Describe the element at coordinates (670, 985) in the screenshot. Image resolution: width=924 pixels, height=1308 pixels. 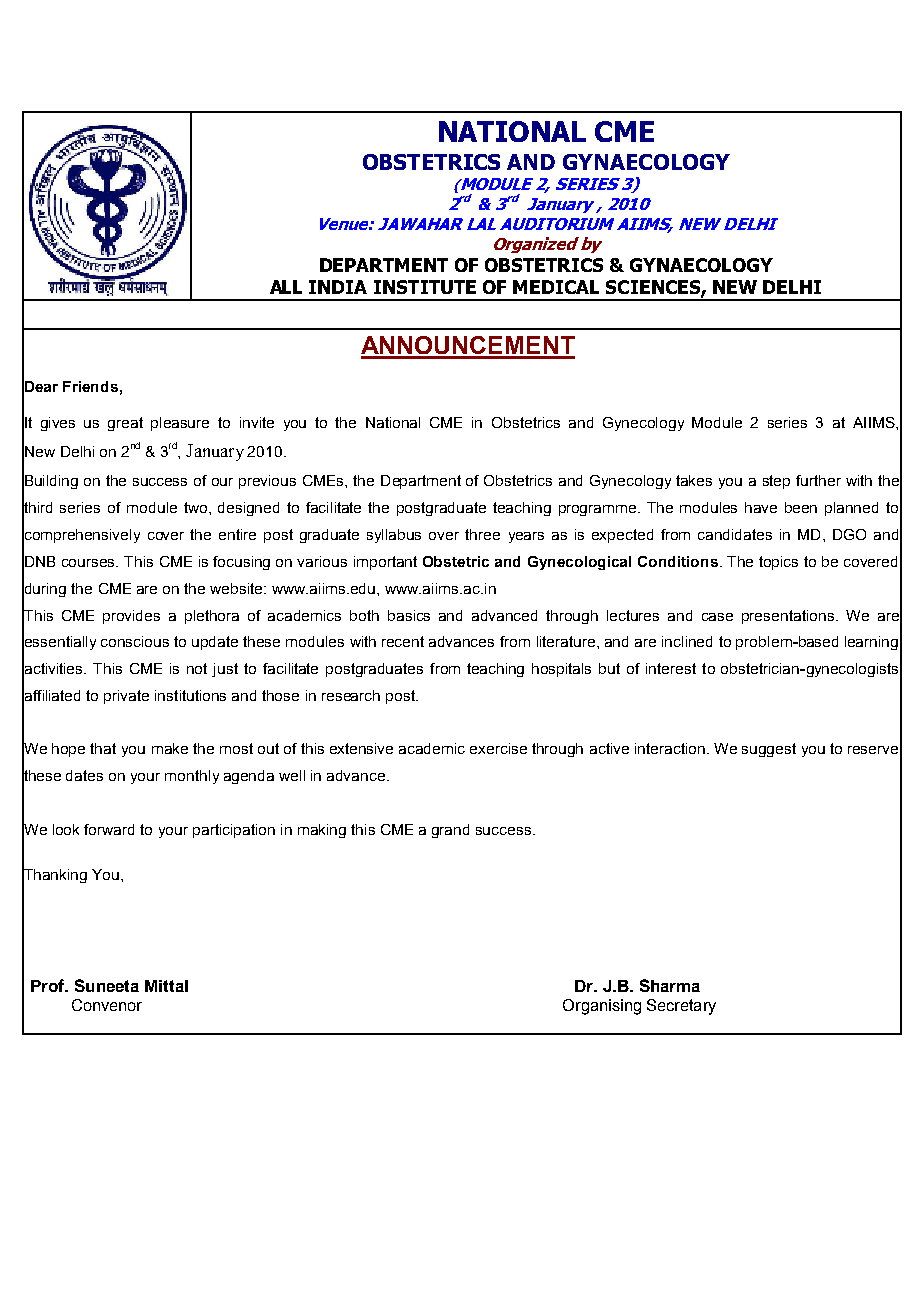
I see `Sharma` at that location.
